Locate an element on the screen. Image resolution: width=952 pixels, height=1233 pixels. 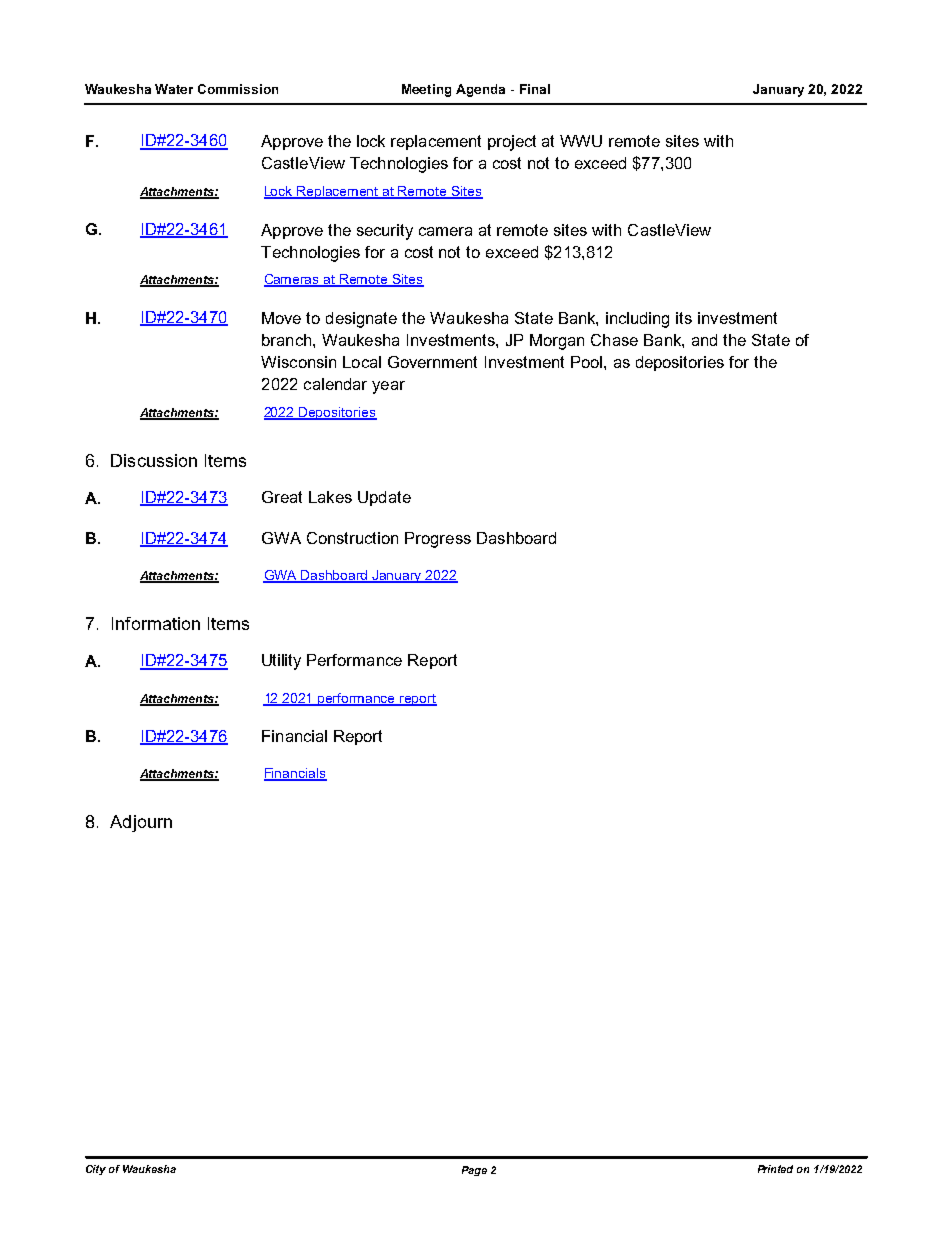
Government is located at coordinates (432, 362).
